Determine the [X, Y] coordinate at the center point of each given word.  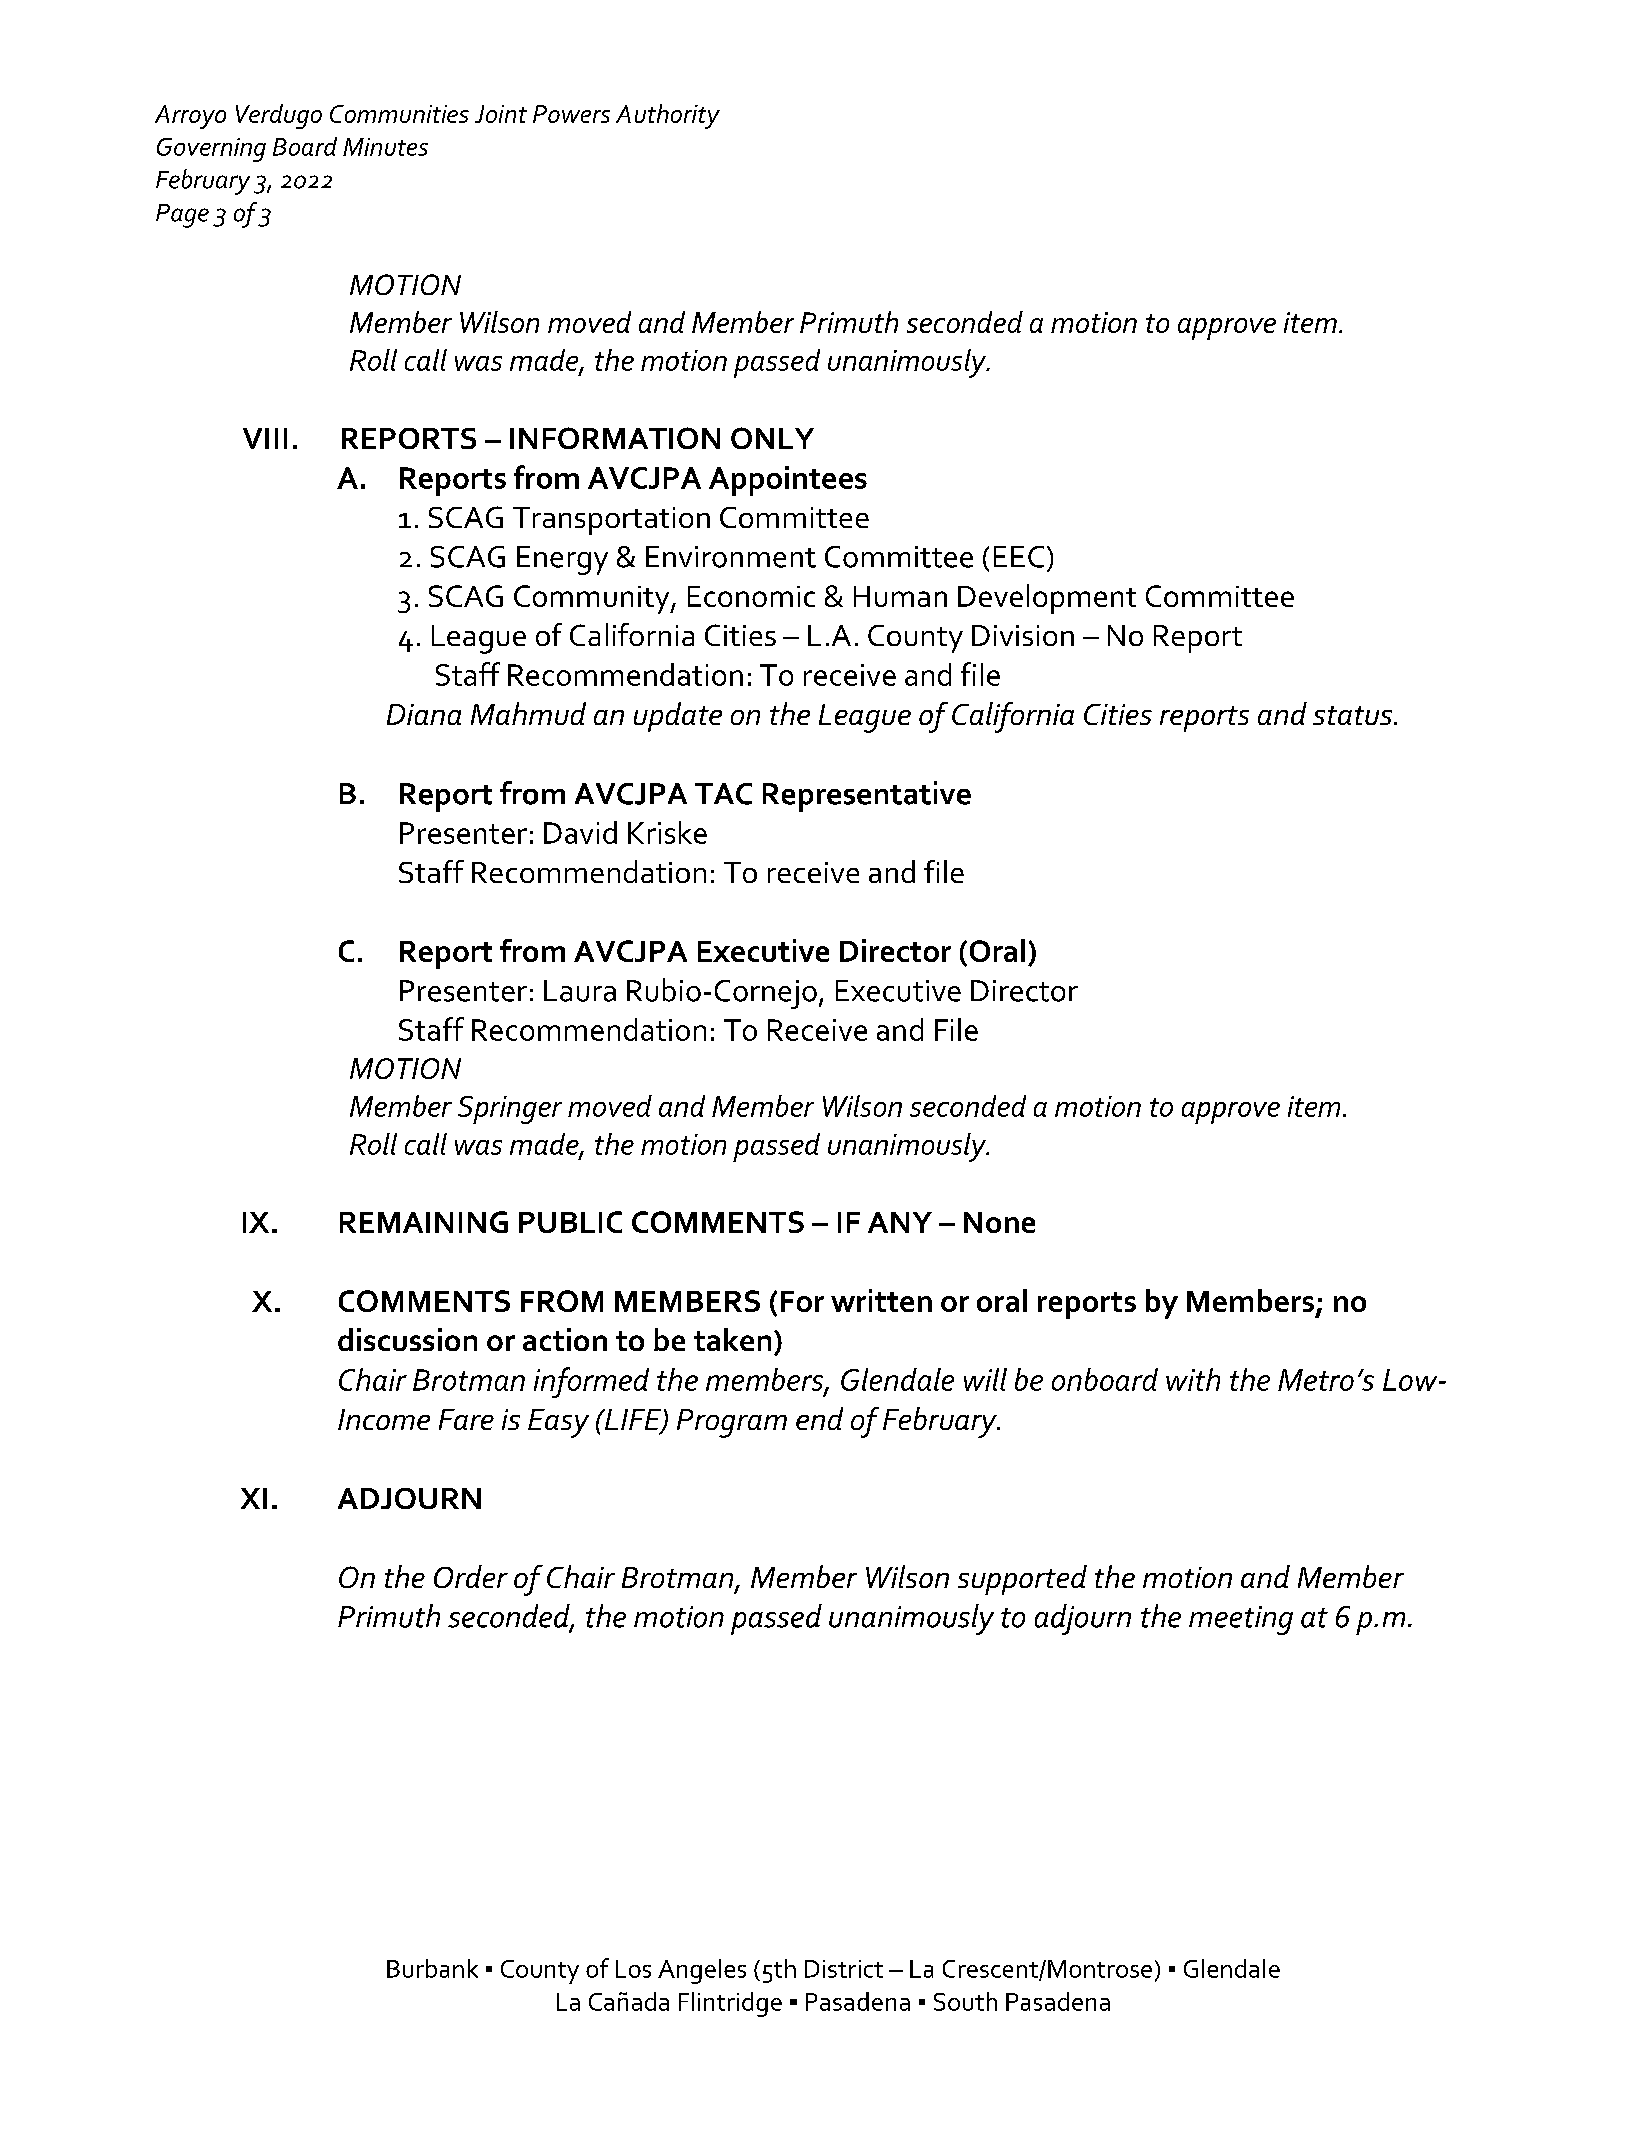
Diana [424, 714]
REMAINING [424, 1222]
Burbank [432, 1968]
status [1354, 715]
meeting [1241, 1620]
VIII [265, 438]
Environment [731, 557]
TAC [723, 794]
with [1193, 1379]
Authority [668, 116]
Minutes [385, 147]
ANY [900, 1222]
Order [471, 1576]
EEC [1019, 557]
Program [732, 1423]
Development [1047, 599]
